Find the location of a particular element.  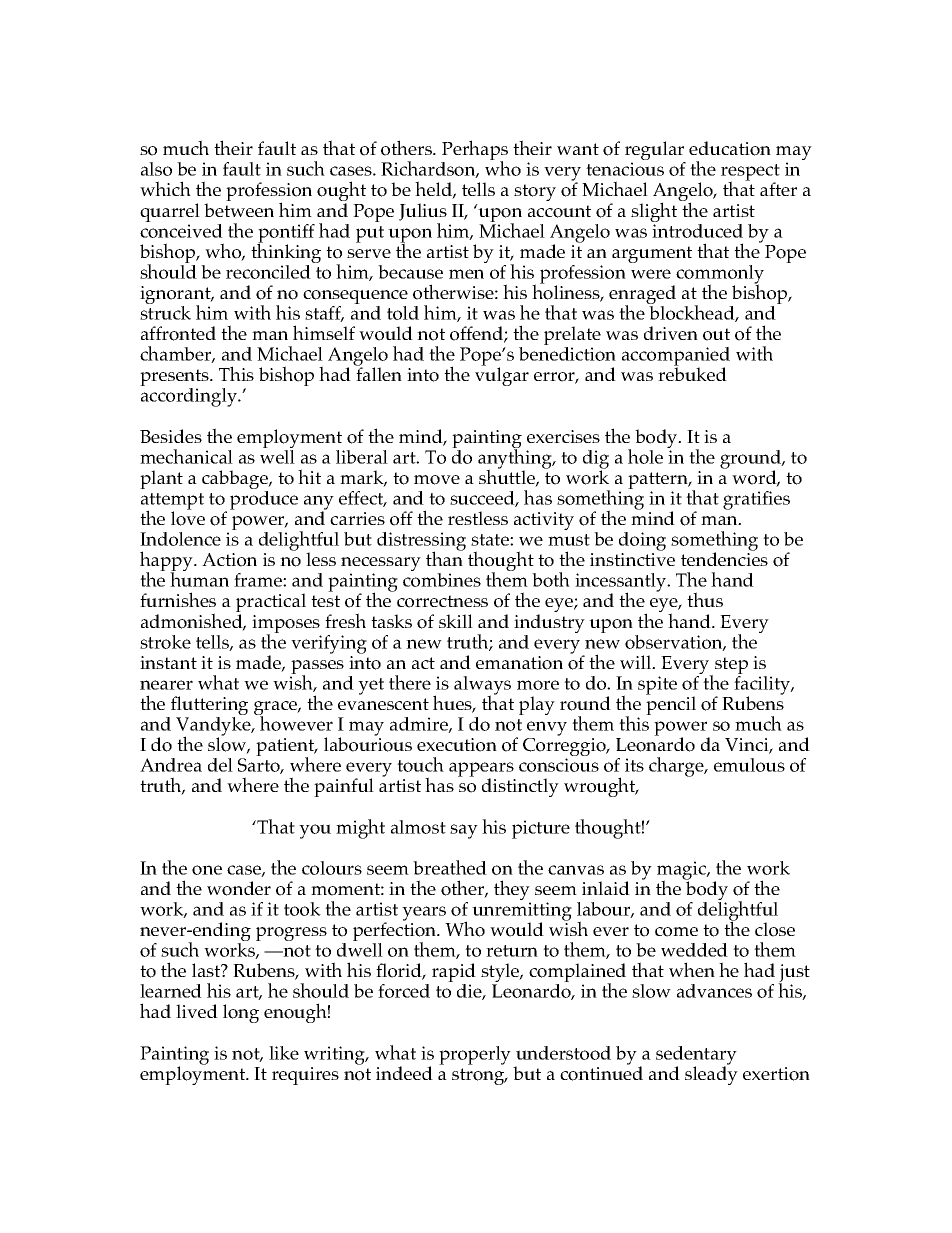

long is located at coordinates (241, 1013).
